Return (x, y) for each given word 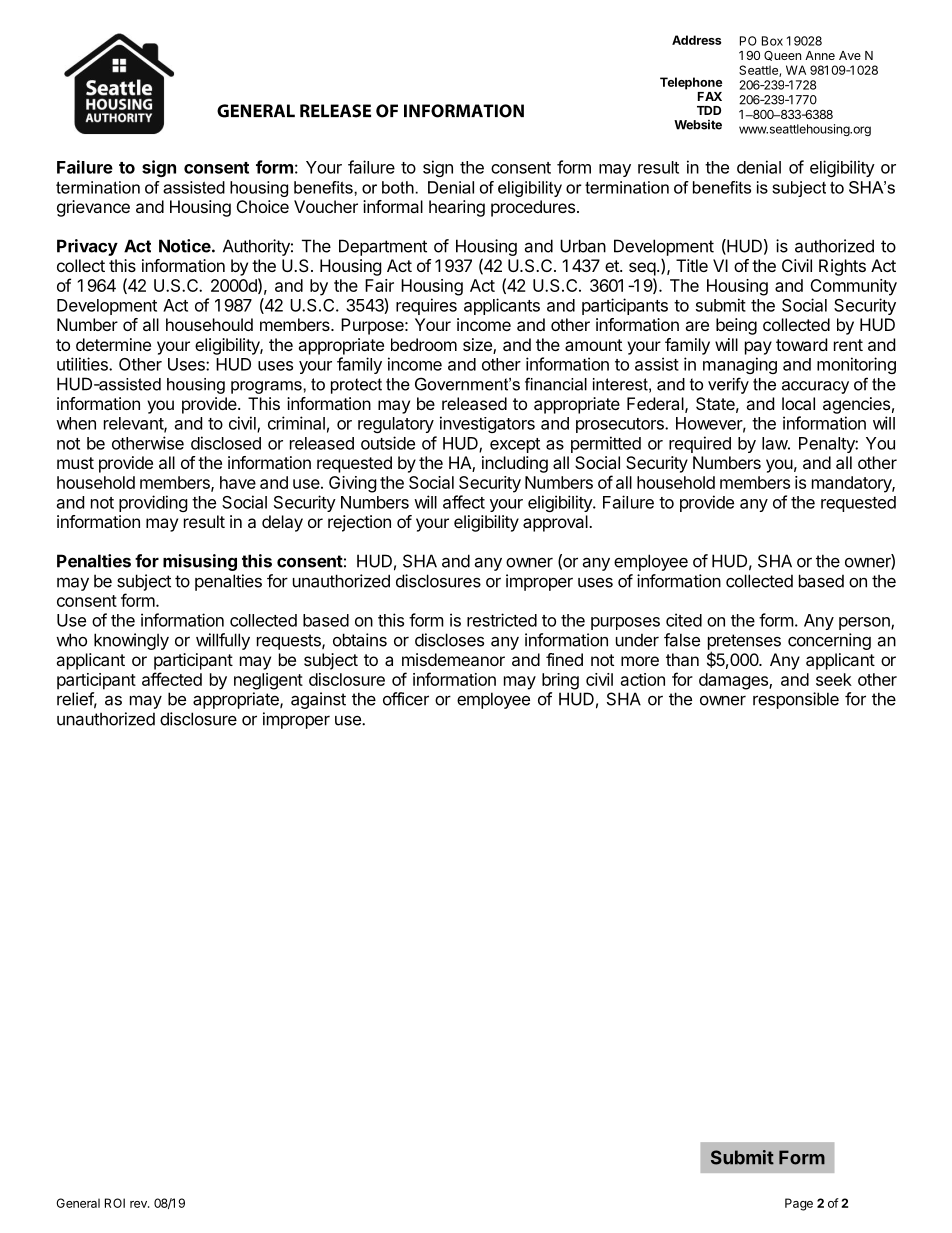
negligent (268, 681)
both (398, 187)
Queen (782, 56)
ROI (115, 1203)
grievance (93, 208)
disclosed (226, 443)
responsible (796, 700)
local (798, 403)
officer (406, 699)
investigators (487, 424)
